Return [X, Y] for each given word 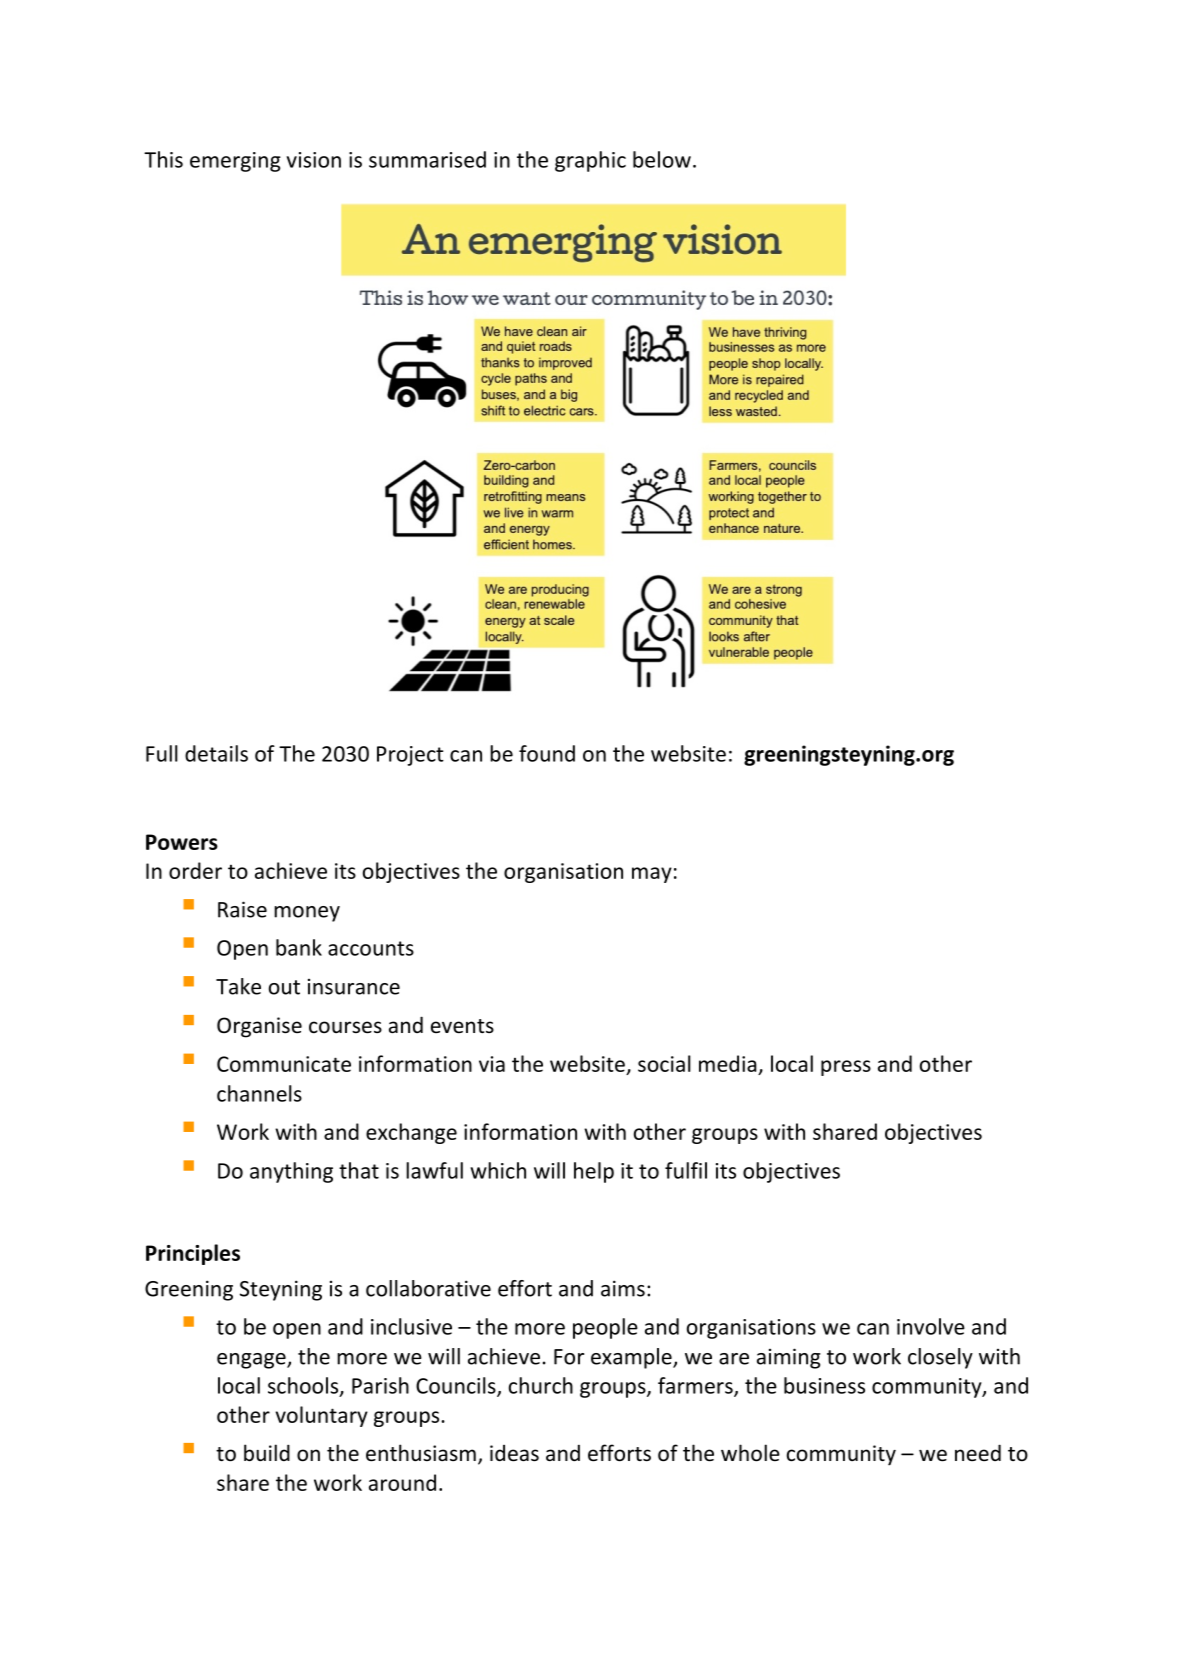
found [547, 753]
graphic [590, 161]
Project [410, 756]
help [594, 1172]
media [728, 1063]
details [216, 753]
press [846, 1068]
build [267, 1453]
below [662, 159]
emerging [235, 162]
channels [259, 1093]
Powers [182, 842]
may [652, 875]
